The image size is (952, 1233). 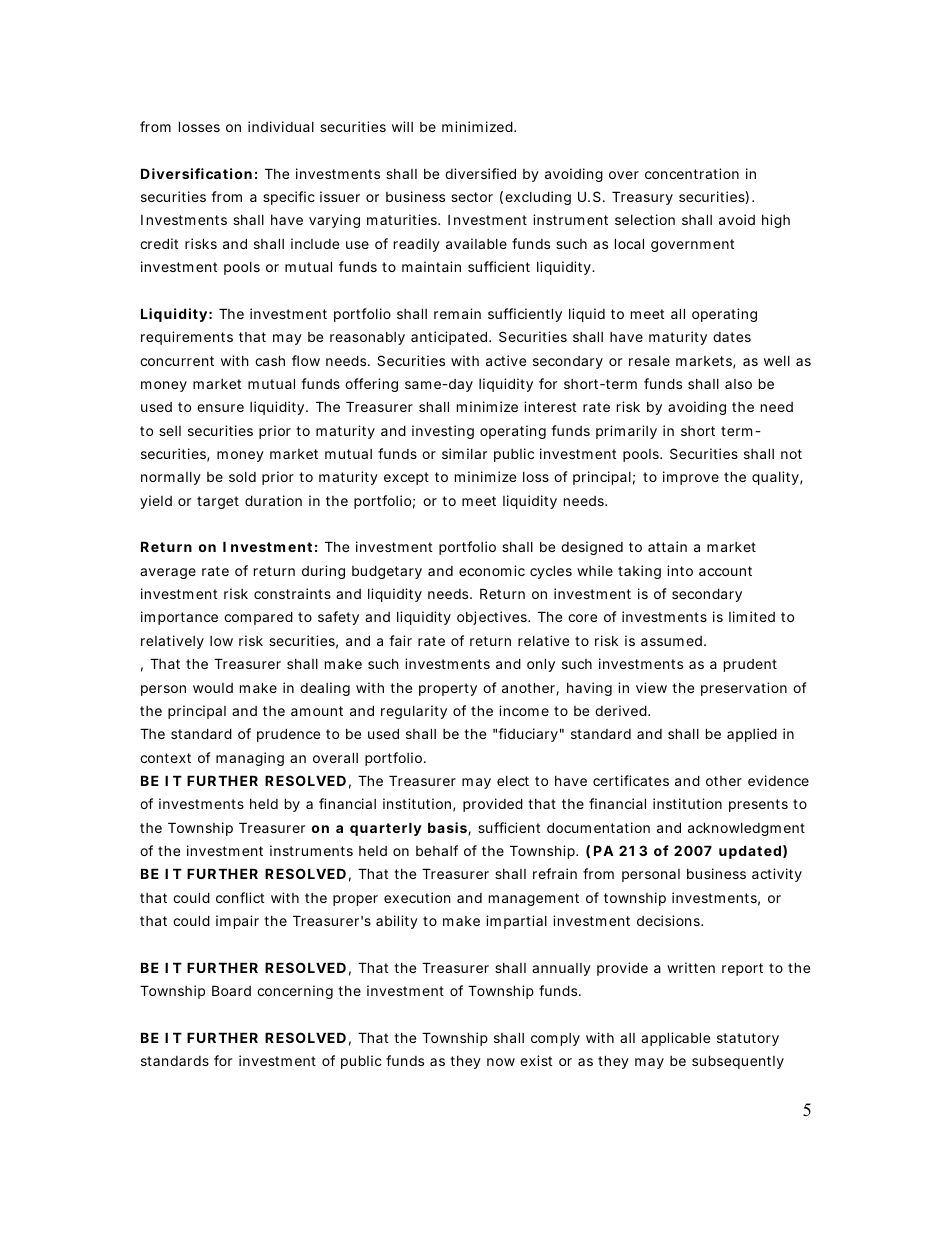 What do you see at coordinates (536, 1060) in the screenshot?
I see `exist` at bounding box center [536, 1060].
